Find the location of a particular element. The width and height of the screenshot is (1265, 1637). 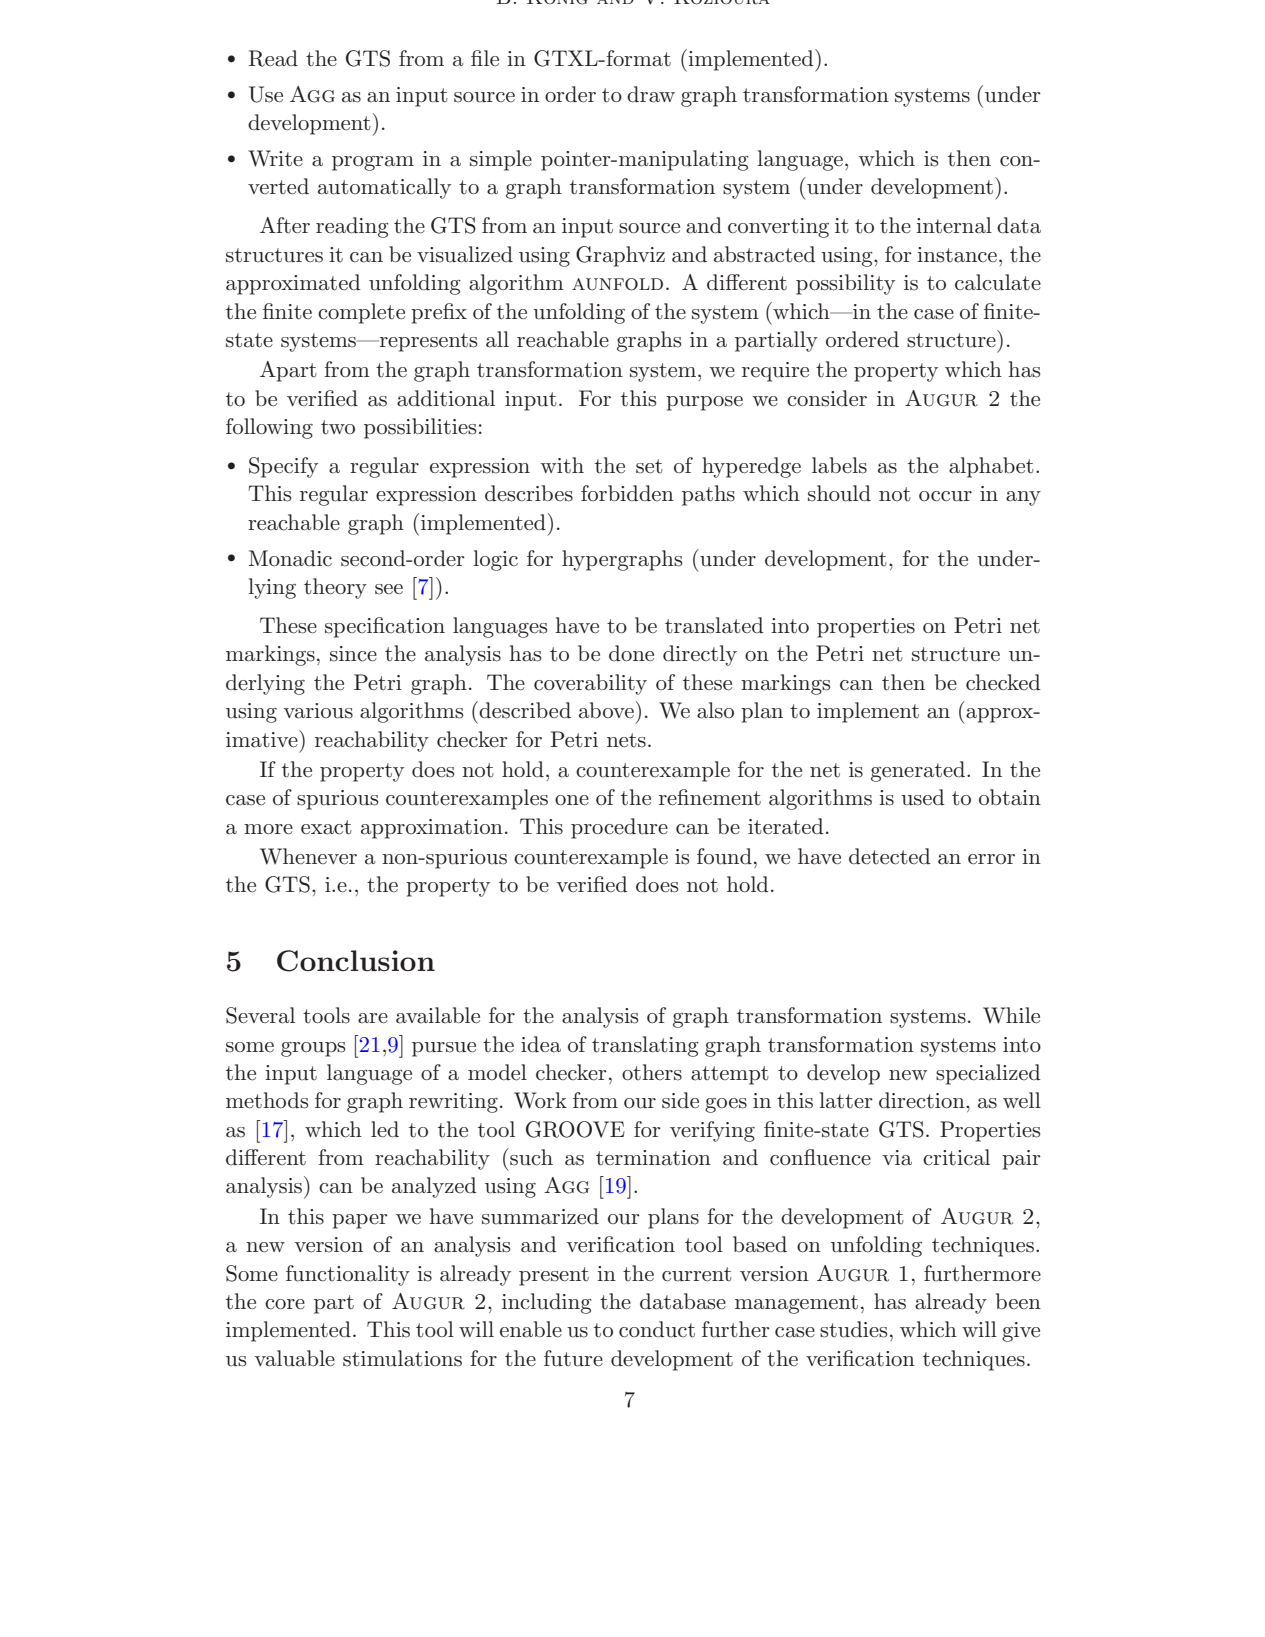

Conclusion is located at coordinates (356, 961).
